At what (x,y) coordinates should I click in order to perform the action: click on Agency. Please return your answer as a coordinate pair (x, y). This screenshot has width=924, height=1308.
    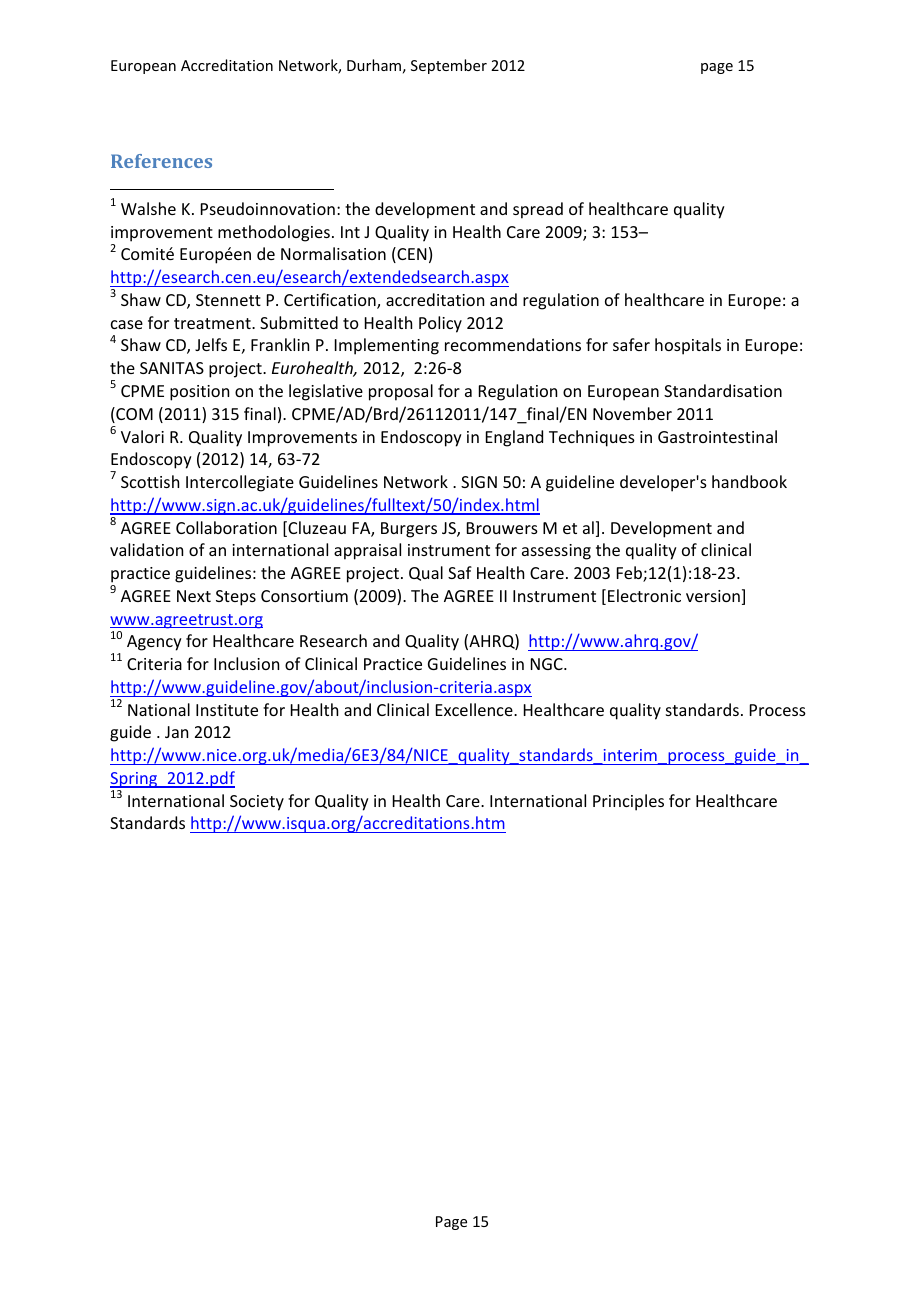
    Looking at the image, I should click on (154, 643).
